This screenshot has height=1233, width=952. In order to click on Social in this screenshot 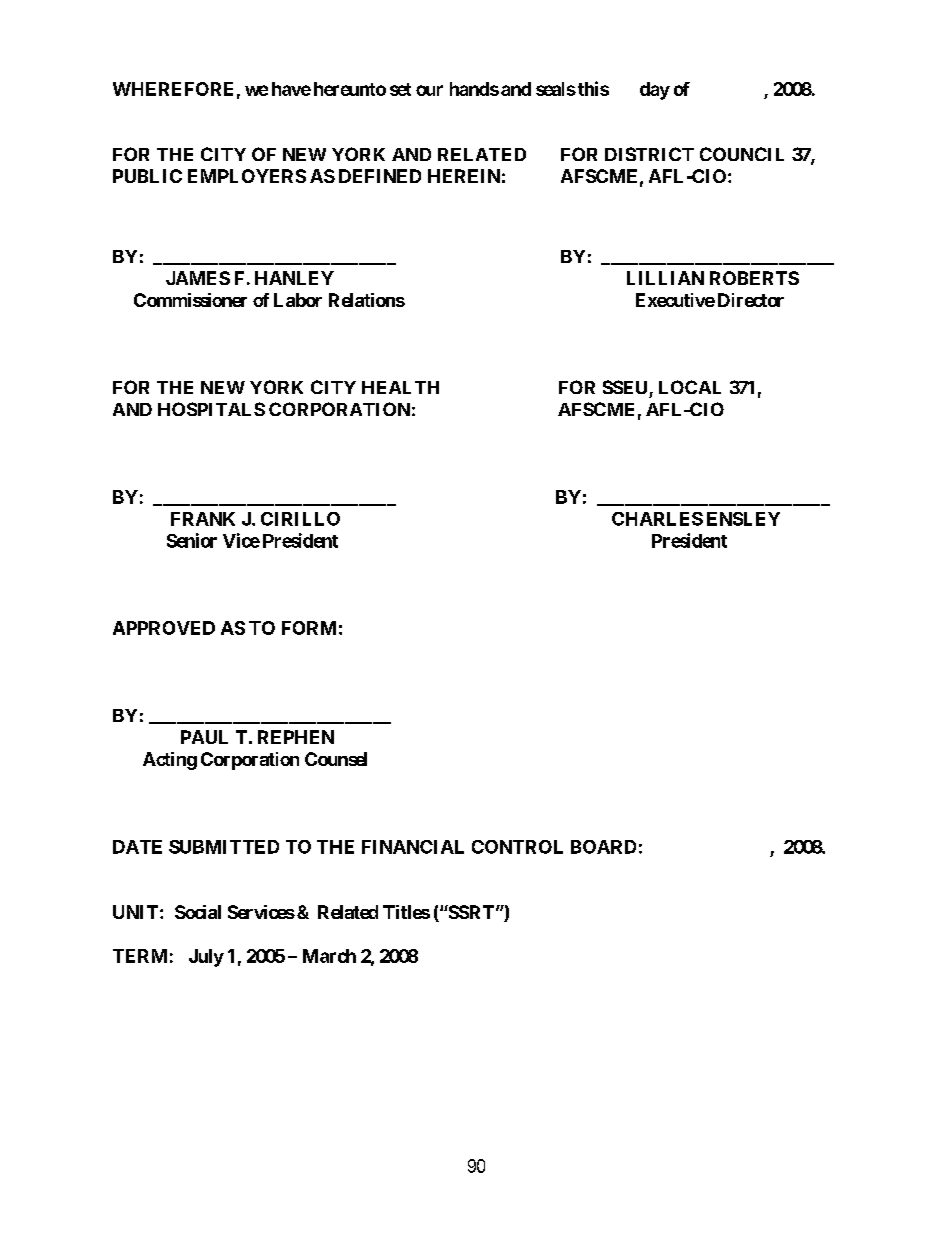, I will do `click(198, 912)`.
